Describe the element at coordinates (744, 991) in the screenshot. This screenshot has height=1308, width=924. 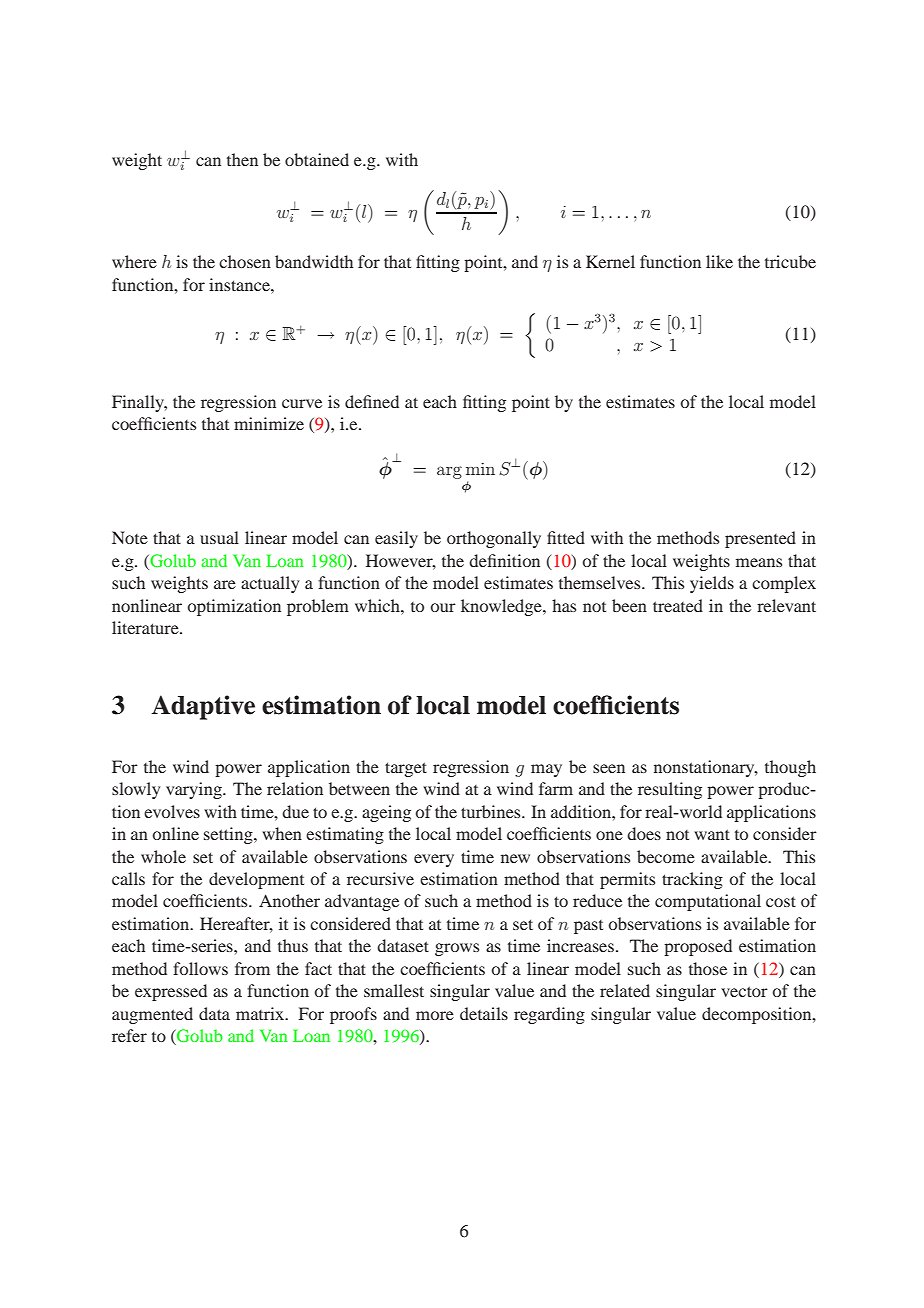
I see `vector` at that location.
